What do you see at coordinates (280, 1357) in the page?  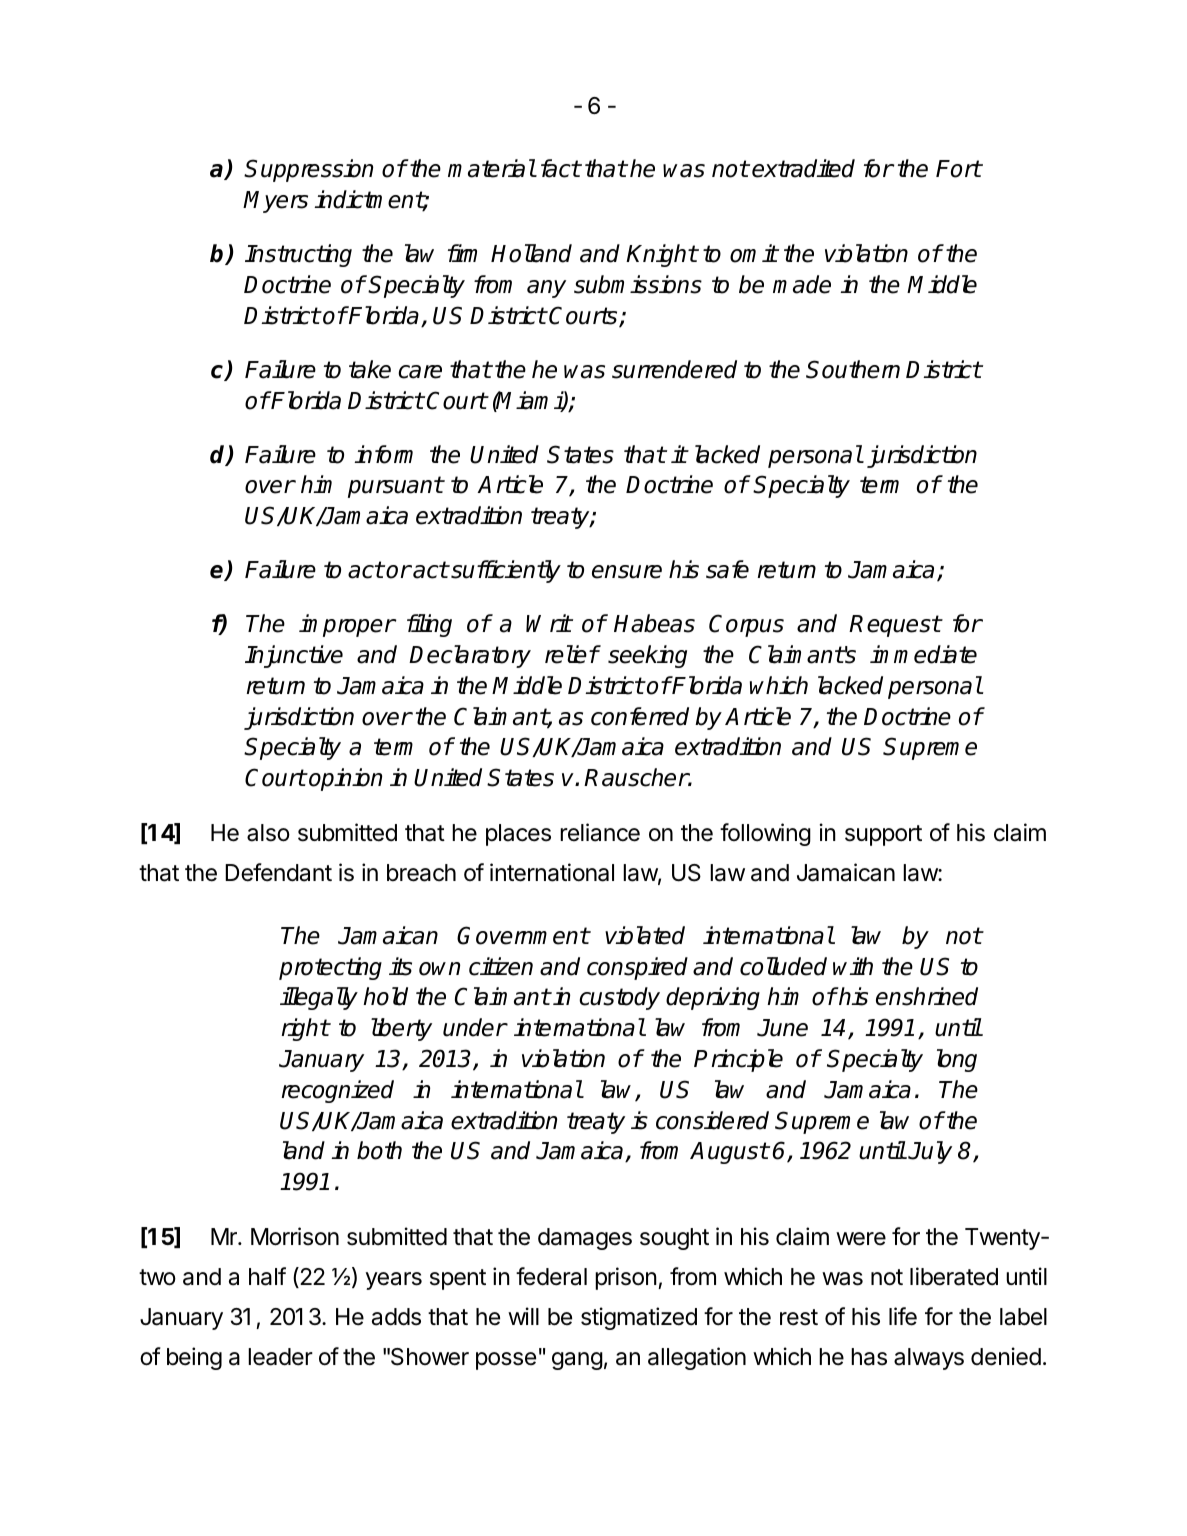 I see `leader` at bounding box center [280, 1357].
